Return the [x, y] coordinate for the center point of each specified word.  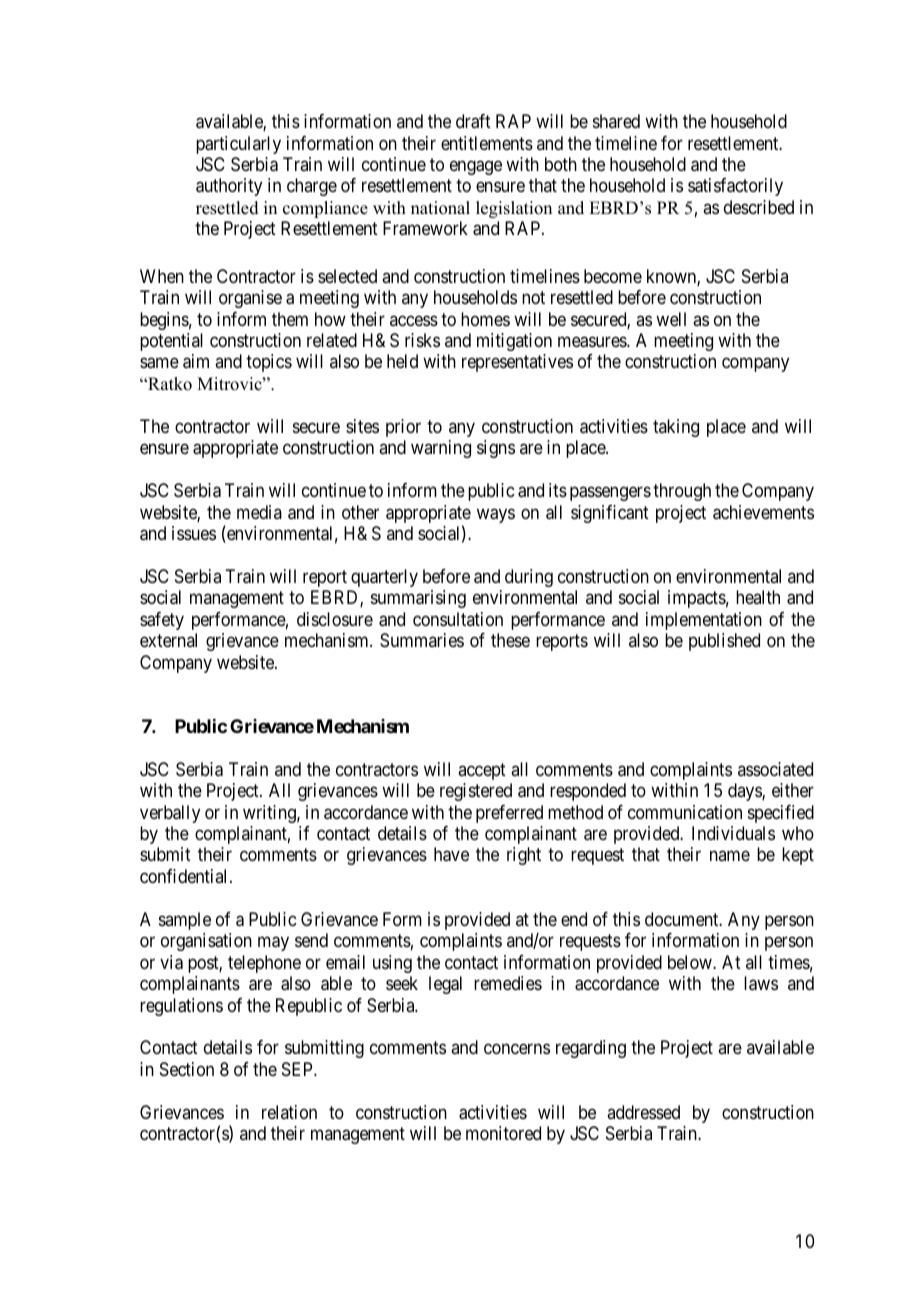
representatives [517, 363]
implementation [704, 621]
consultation [458, 619]
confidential [185, 876]
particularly [238, 145]
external [168, 640]
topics [269, 363]
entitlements [487, 143]
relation [289, 1112]
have [451, 854]
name [730, 856]
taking [676, 428]
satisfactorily [735, 187]
